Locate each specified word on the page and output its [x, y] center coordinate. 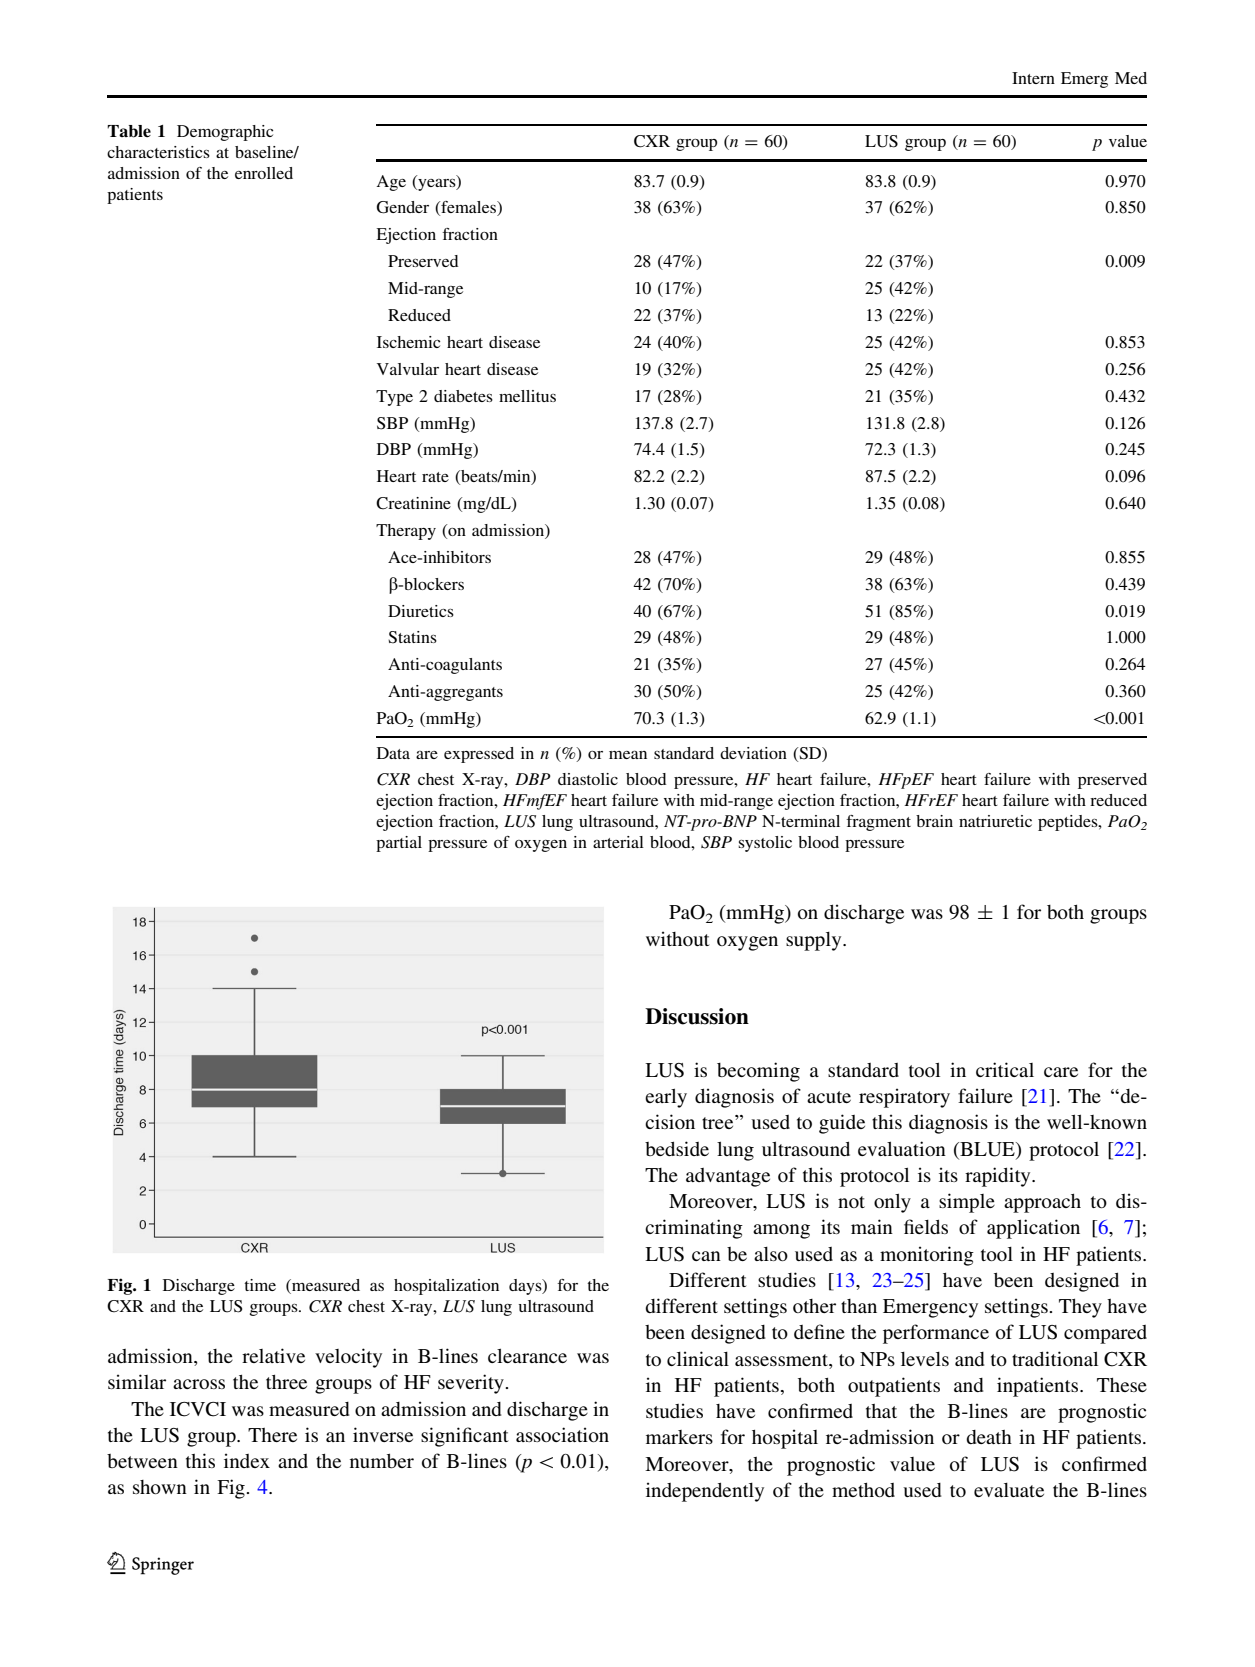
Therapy [406, 532]
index [247, 1460]
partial [399, 844]
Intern [1033, 78]
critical [1005, 1069]
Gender [403, 207]
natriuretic [995, 821]
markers [679, 1437]
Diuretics [421, 611]
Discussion [697, 1016]
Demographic [225, 133]
